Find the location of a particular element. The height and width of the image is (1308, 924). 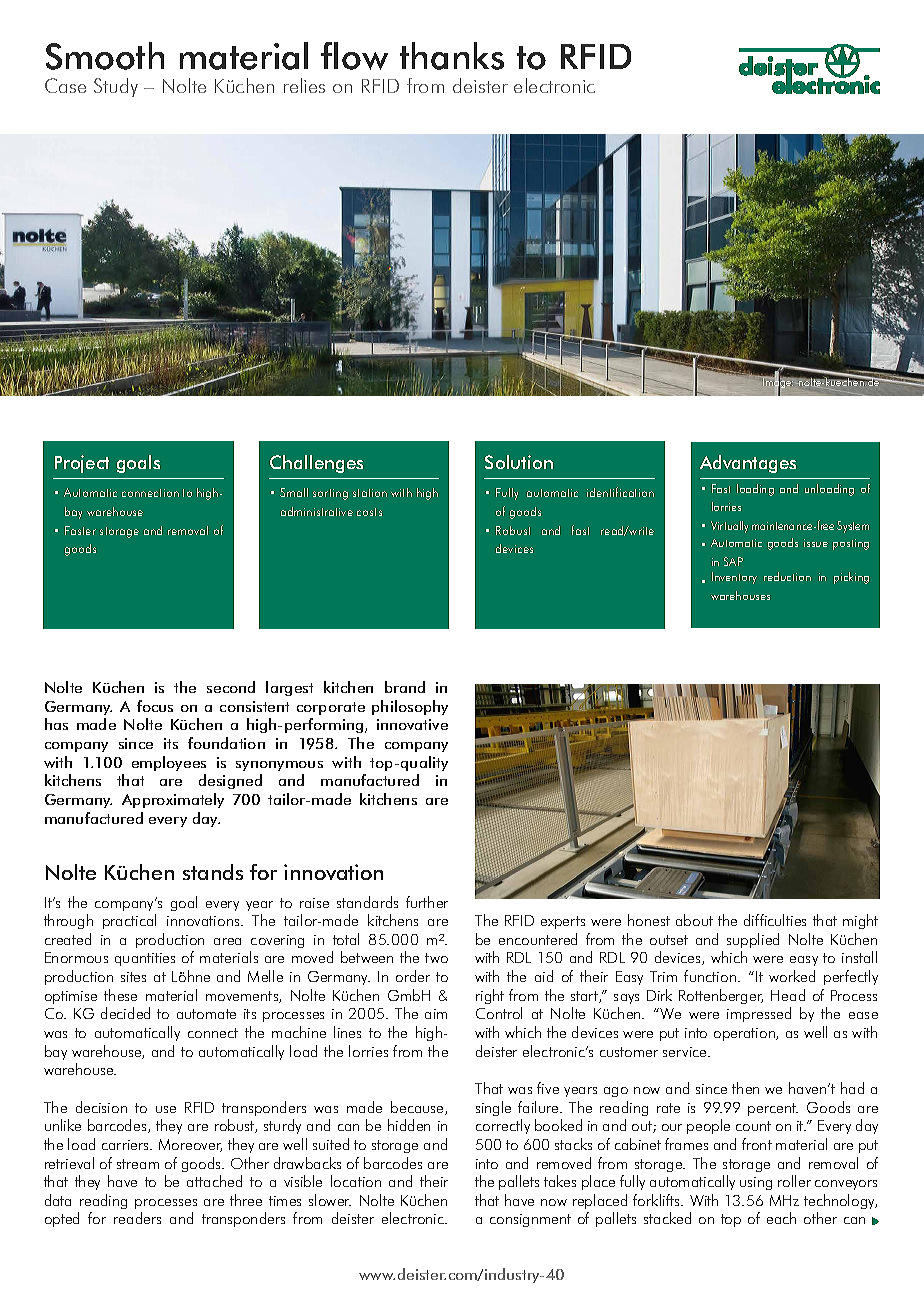

reduction is located at coordinates (787, 576).
